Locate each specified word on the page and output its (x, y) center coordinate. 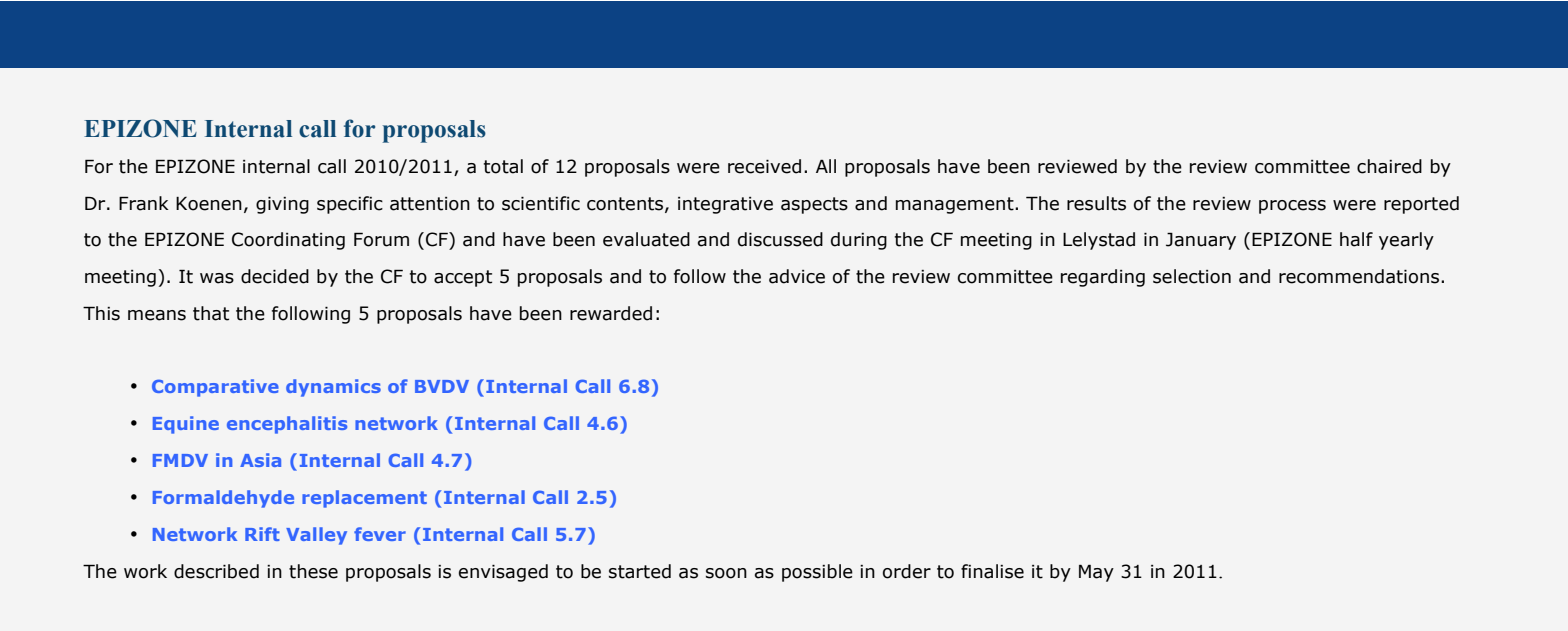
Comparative (215, 388)
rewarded (611, 313)
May (1096, 573)
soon (726, 573)
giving (282, 205)
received (764, 166)
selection (1192, 276)
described (216, 571)
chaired (1389, 166)
